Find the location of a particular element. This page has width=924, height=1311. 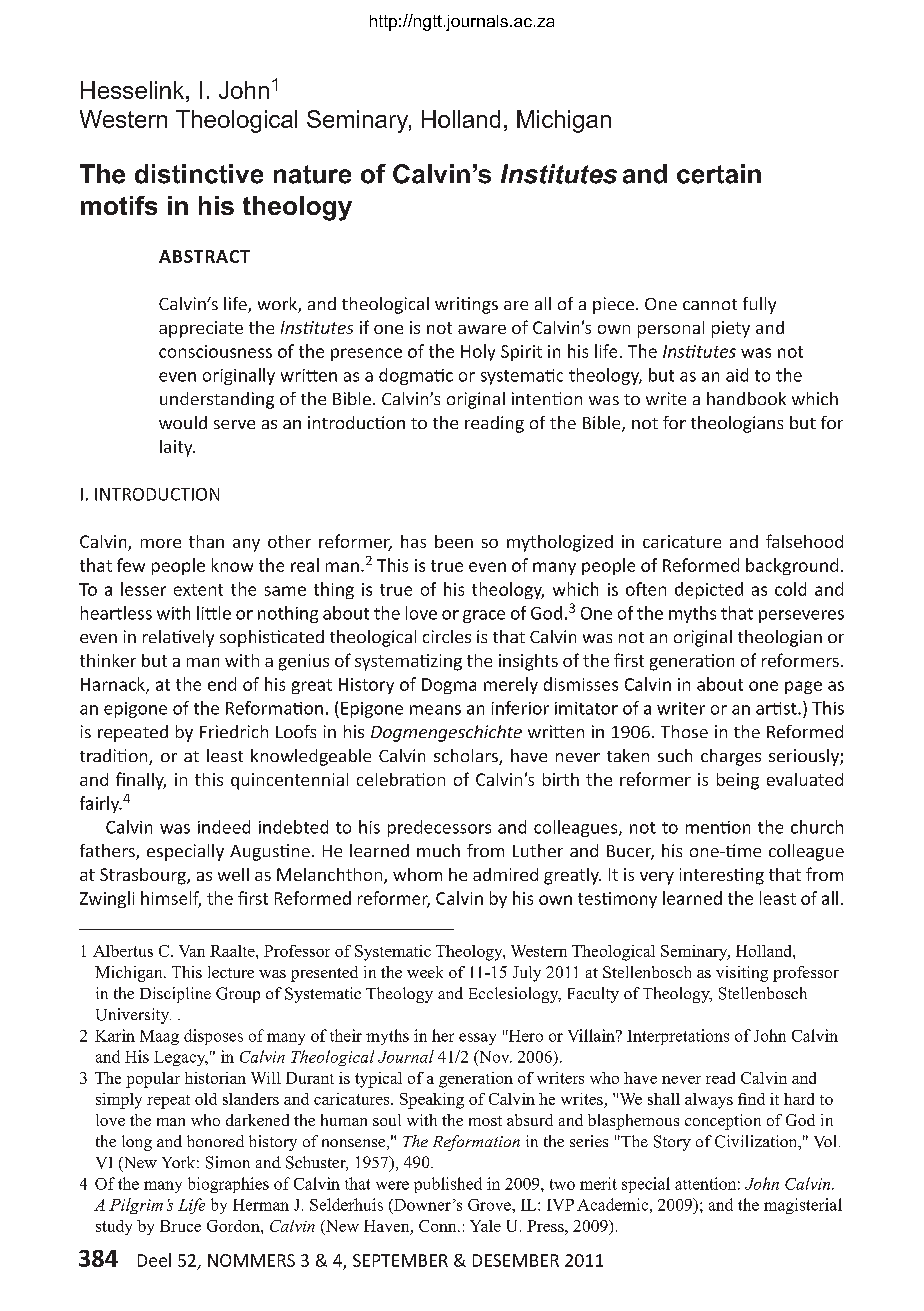

means is located at coordinates (435, 710).
